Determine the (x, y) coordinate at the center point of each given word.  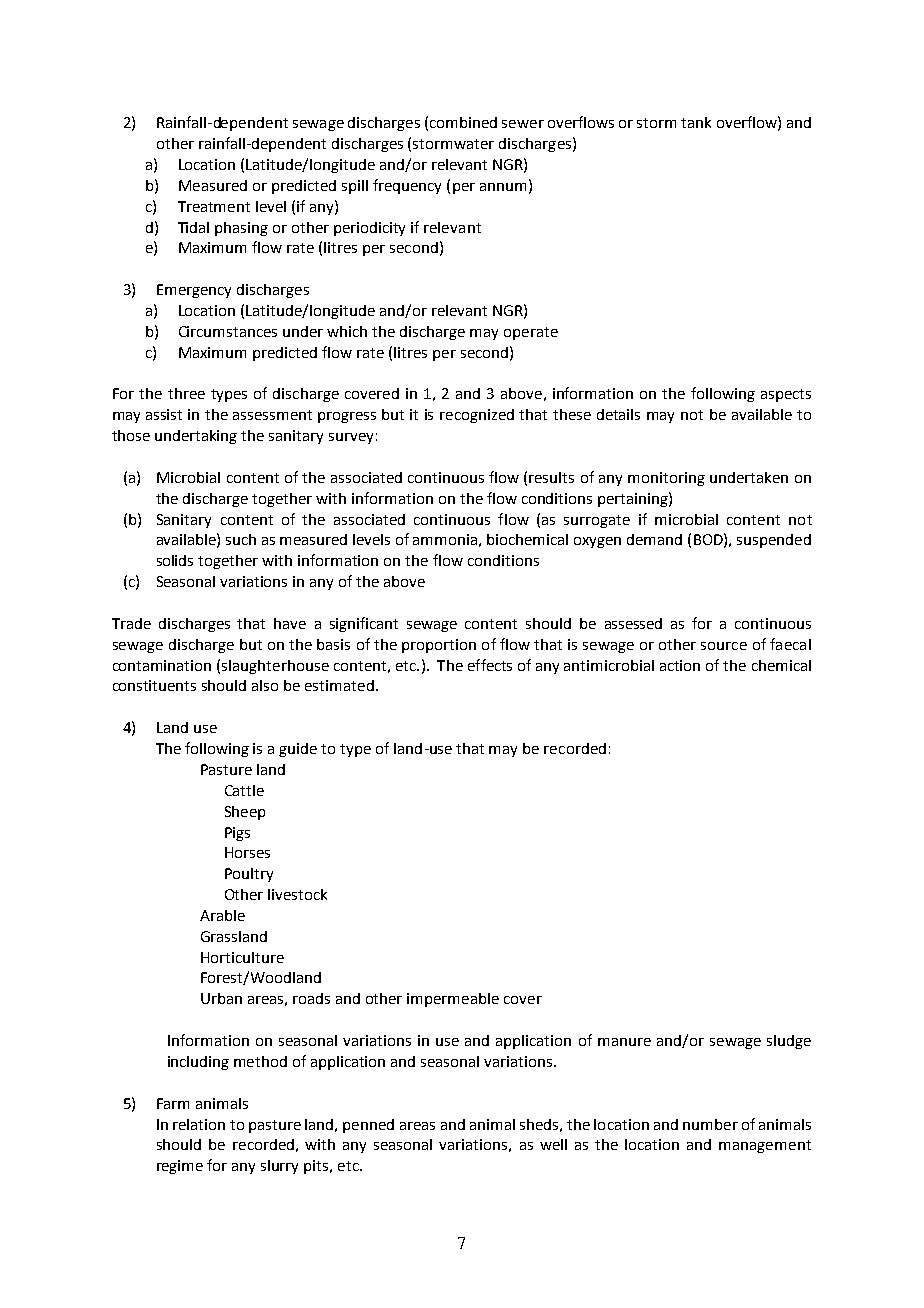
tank (696, 122)
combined (463, 122)
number (710, 1124)
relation (199, 1124)
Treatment (214, 206)
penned (368, 1126)
